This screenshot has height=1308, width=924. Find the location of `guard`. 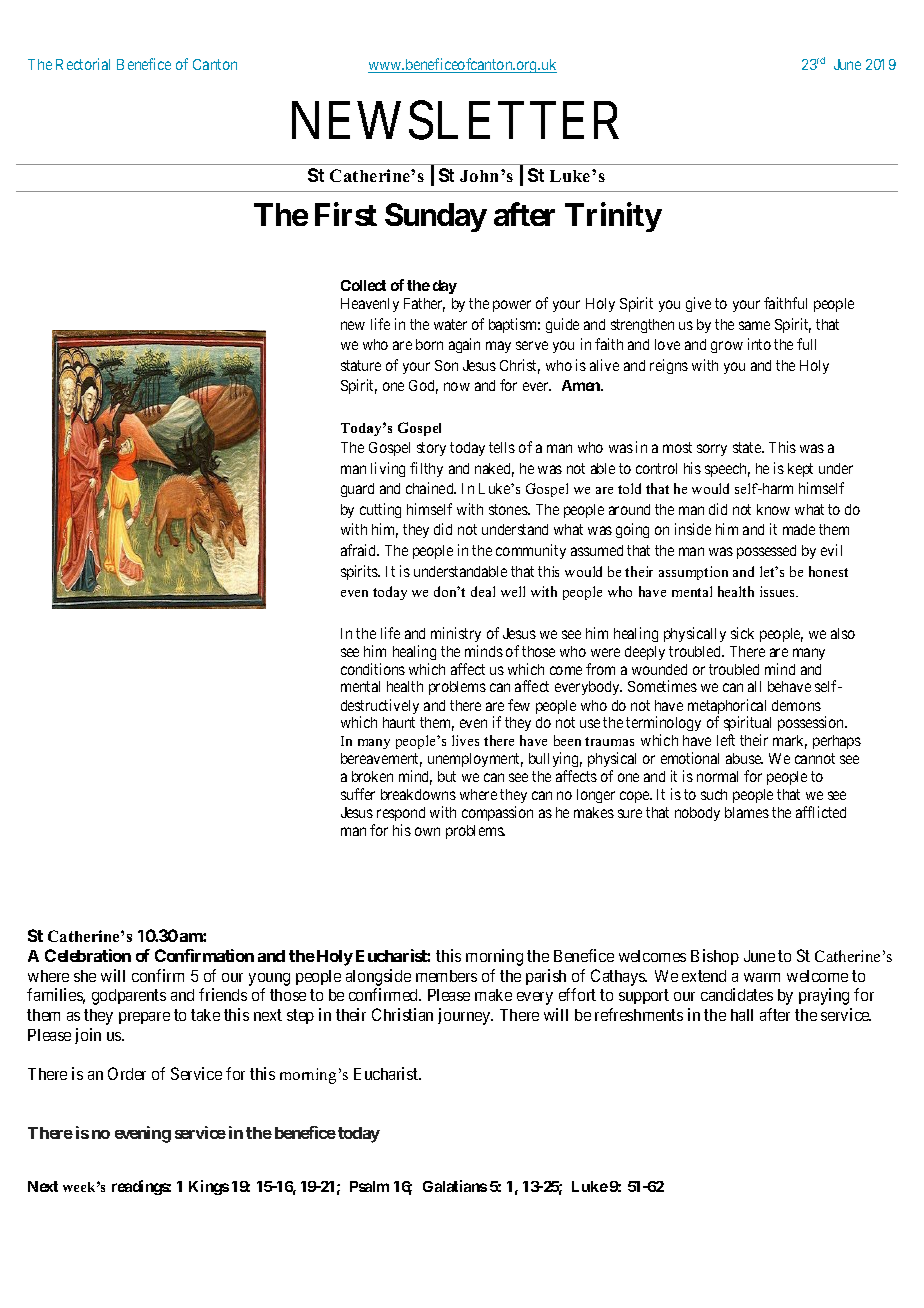

guard is located at coordinates (357, 490).
